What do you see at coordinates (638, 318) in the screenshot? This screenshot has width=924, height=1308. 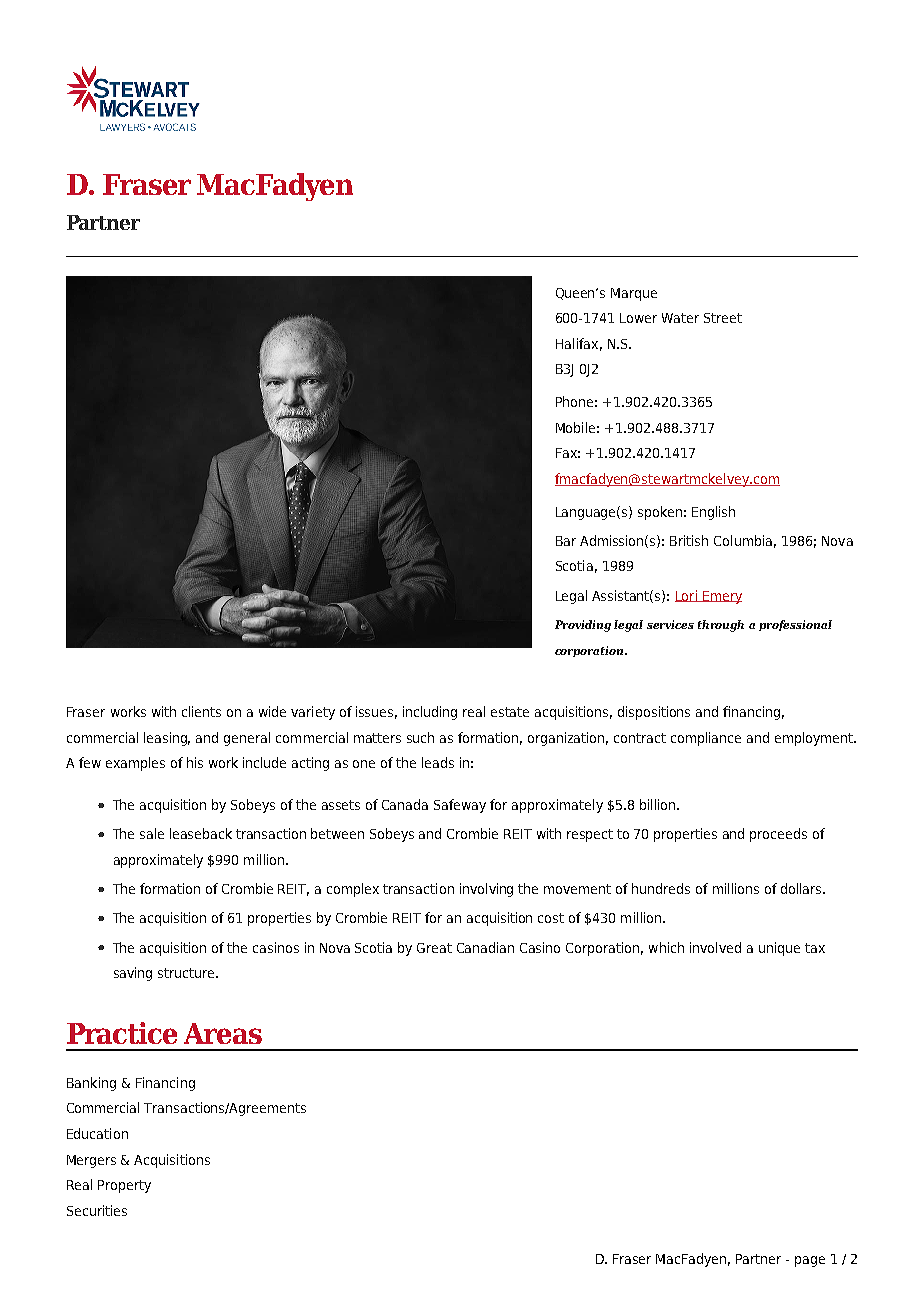 I see `Lower` at bounding box center [638, 318].
